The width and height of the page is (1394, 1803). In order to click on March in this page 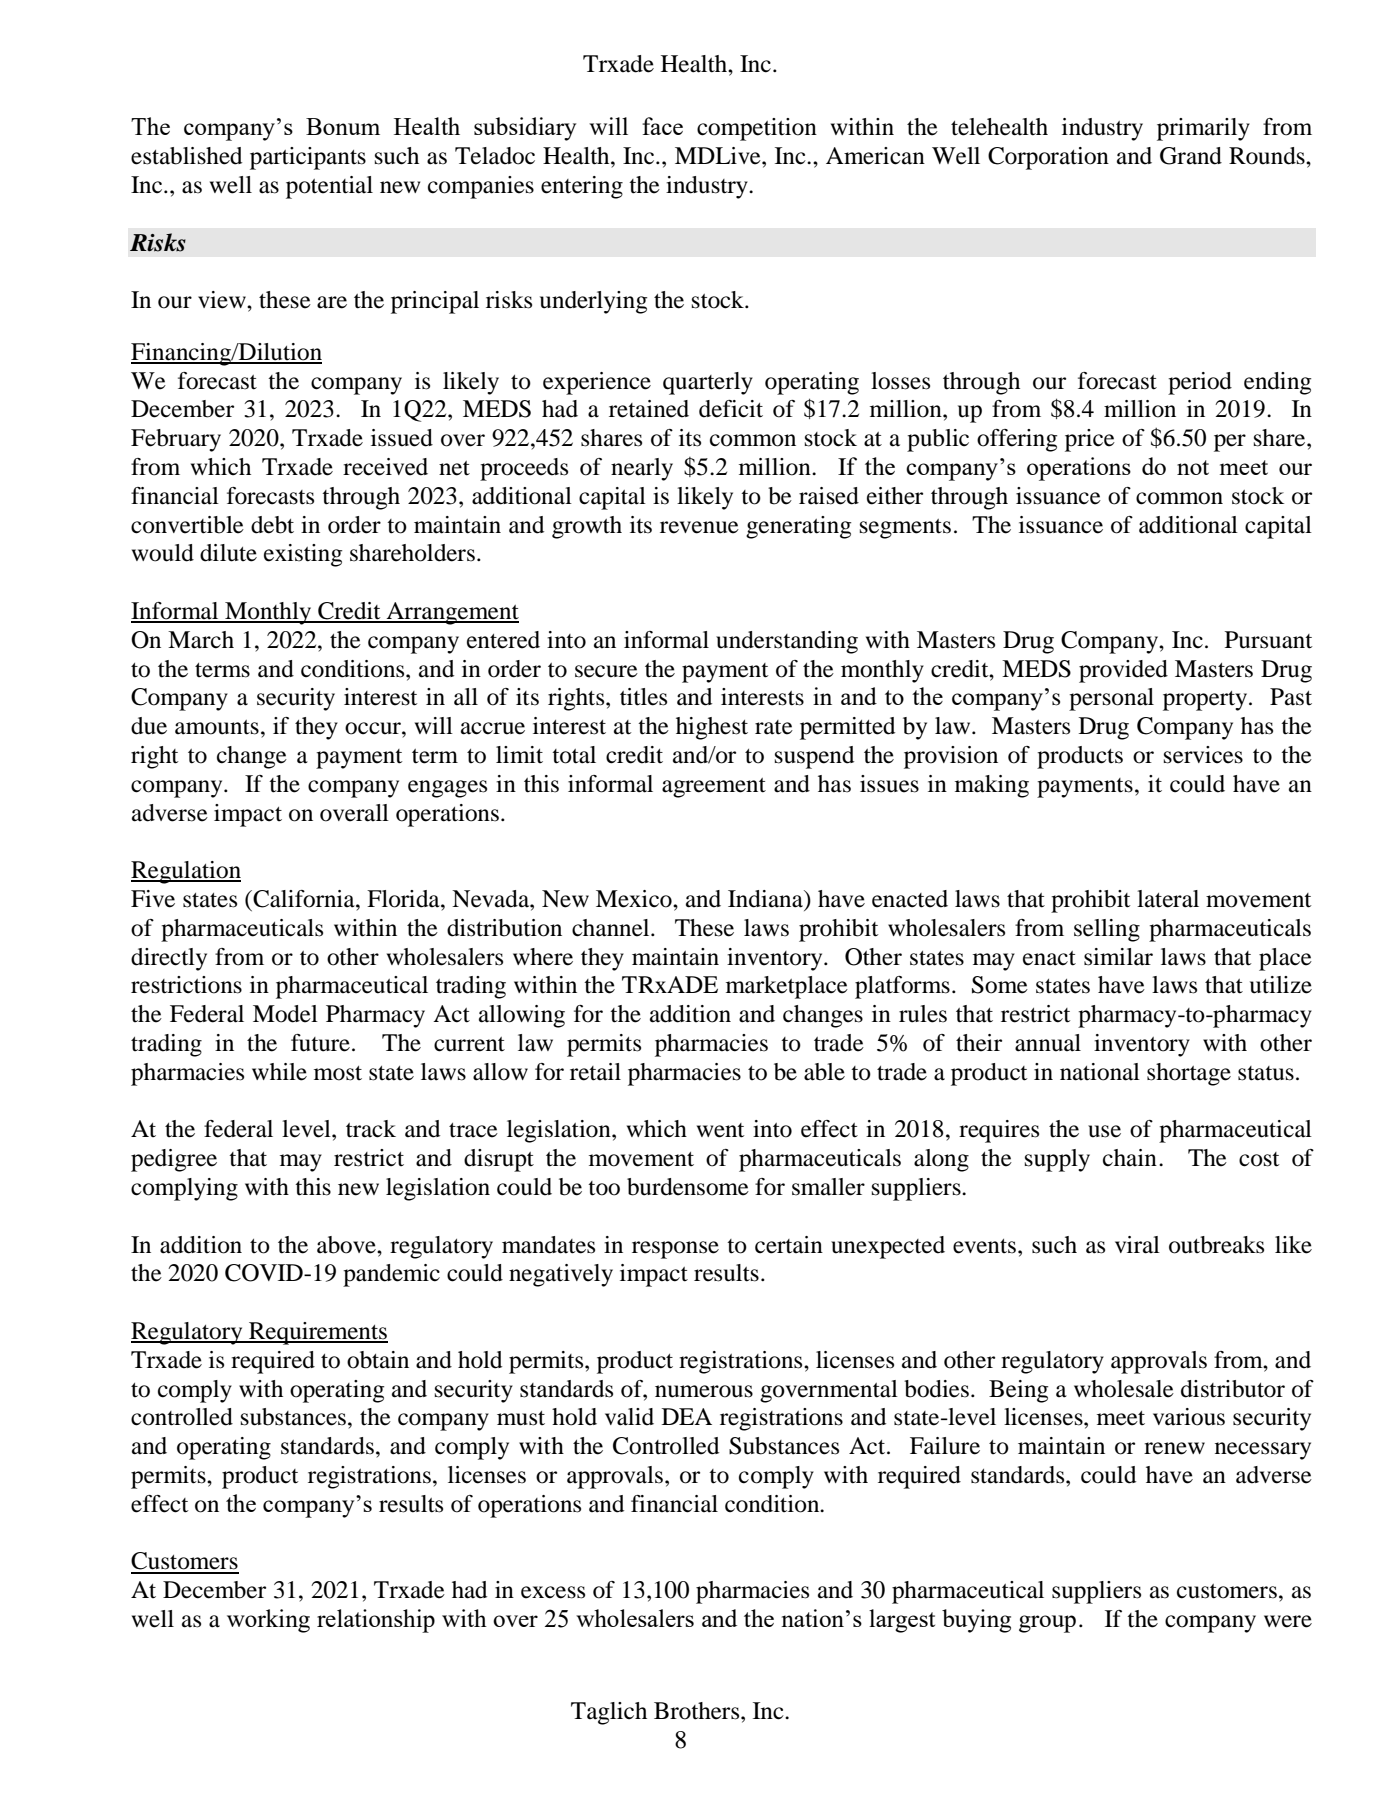, I will do `click(201, 640)`.
